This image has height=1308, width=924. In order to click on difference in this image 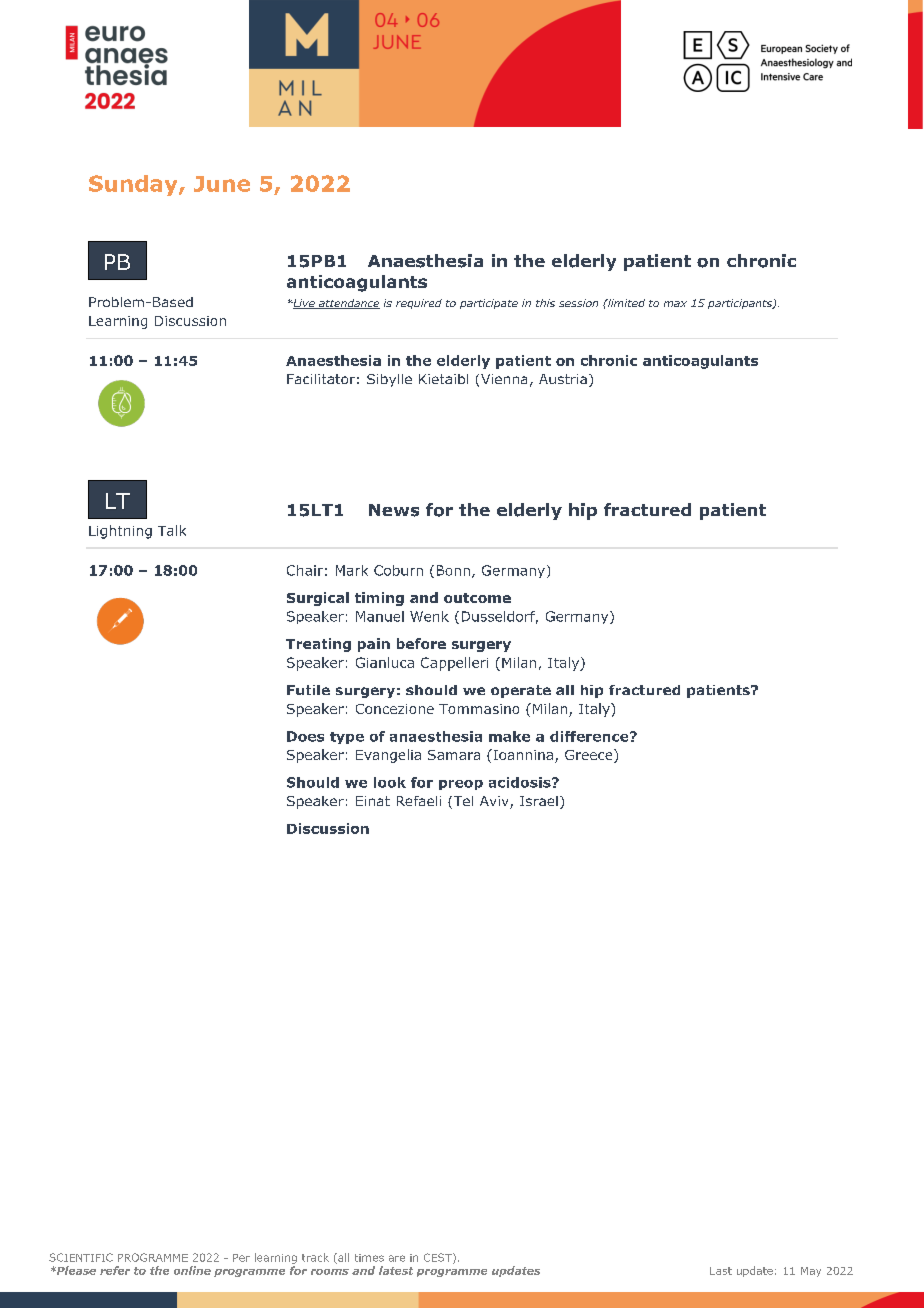, I will do `click(590, 736)`.
